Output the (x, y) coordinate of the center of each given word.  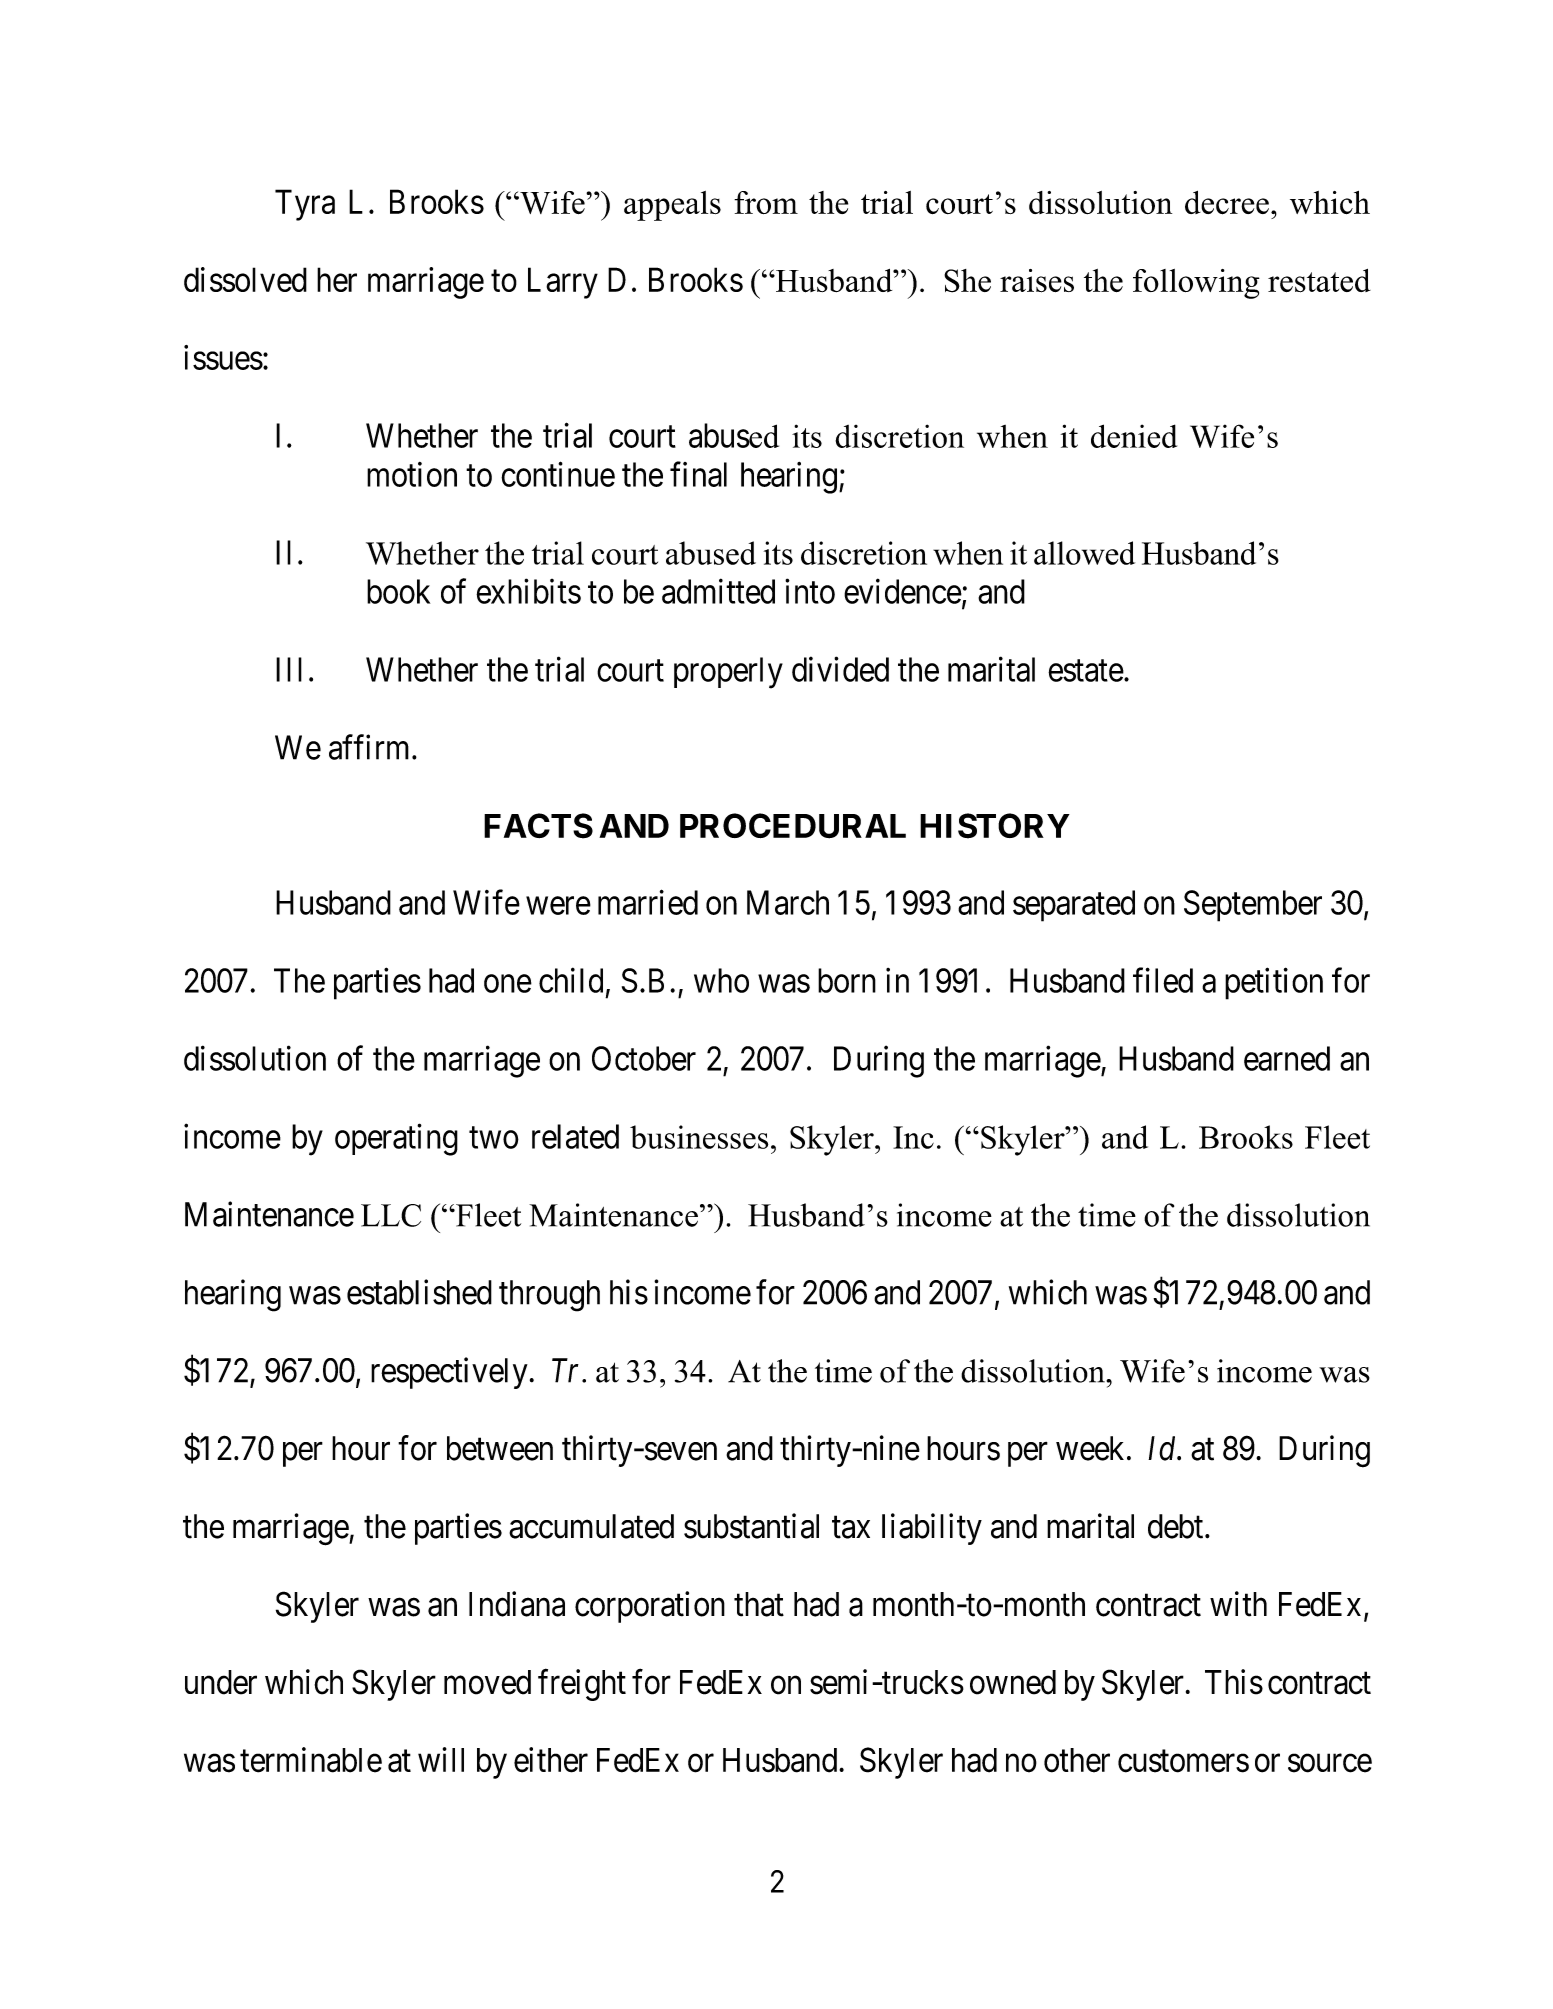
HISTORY (995, 826)
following (1196, 284)
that (759, 1604)
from (766, 202)
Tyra (305, 205)
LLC (391, 1215)
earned (1287, 1058)
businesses (699, 1137)
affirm (371, 747)
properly (728, 673)
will (441, 1759)
